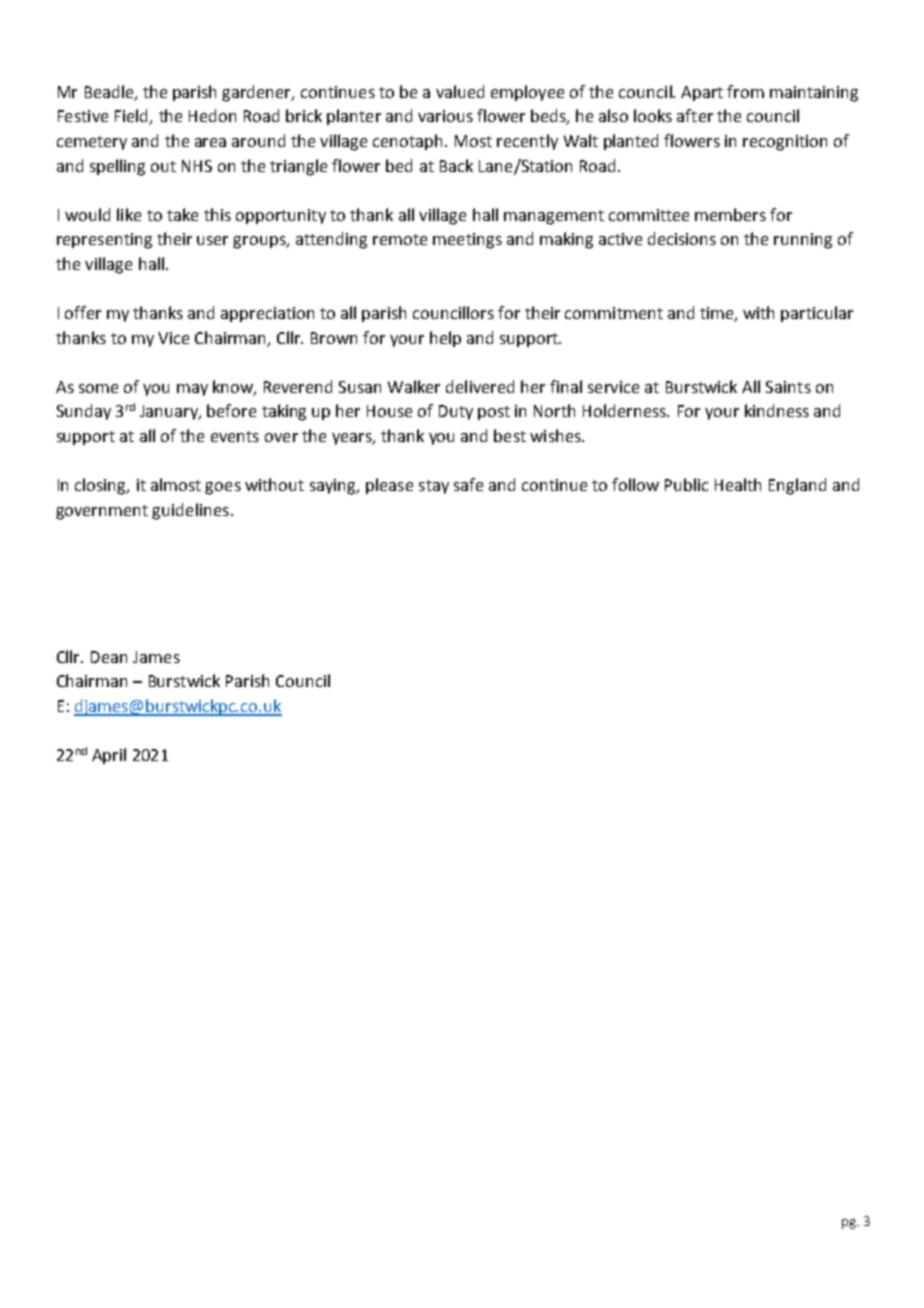  Describe the element at coordinates (738, 484) in the screenshot. I see `Health` at that location.
